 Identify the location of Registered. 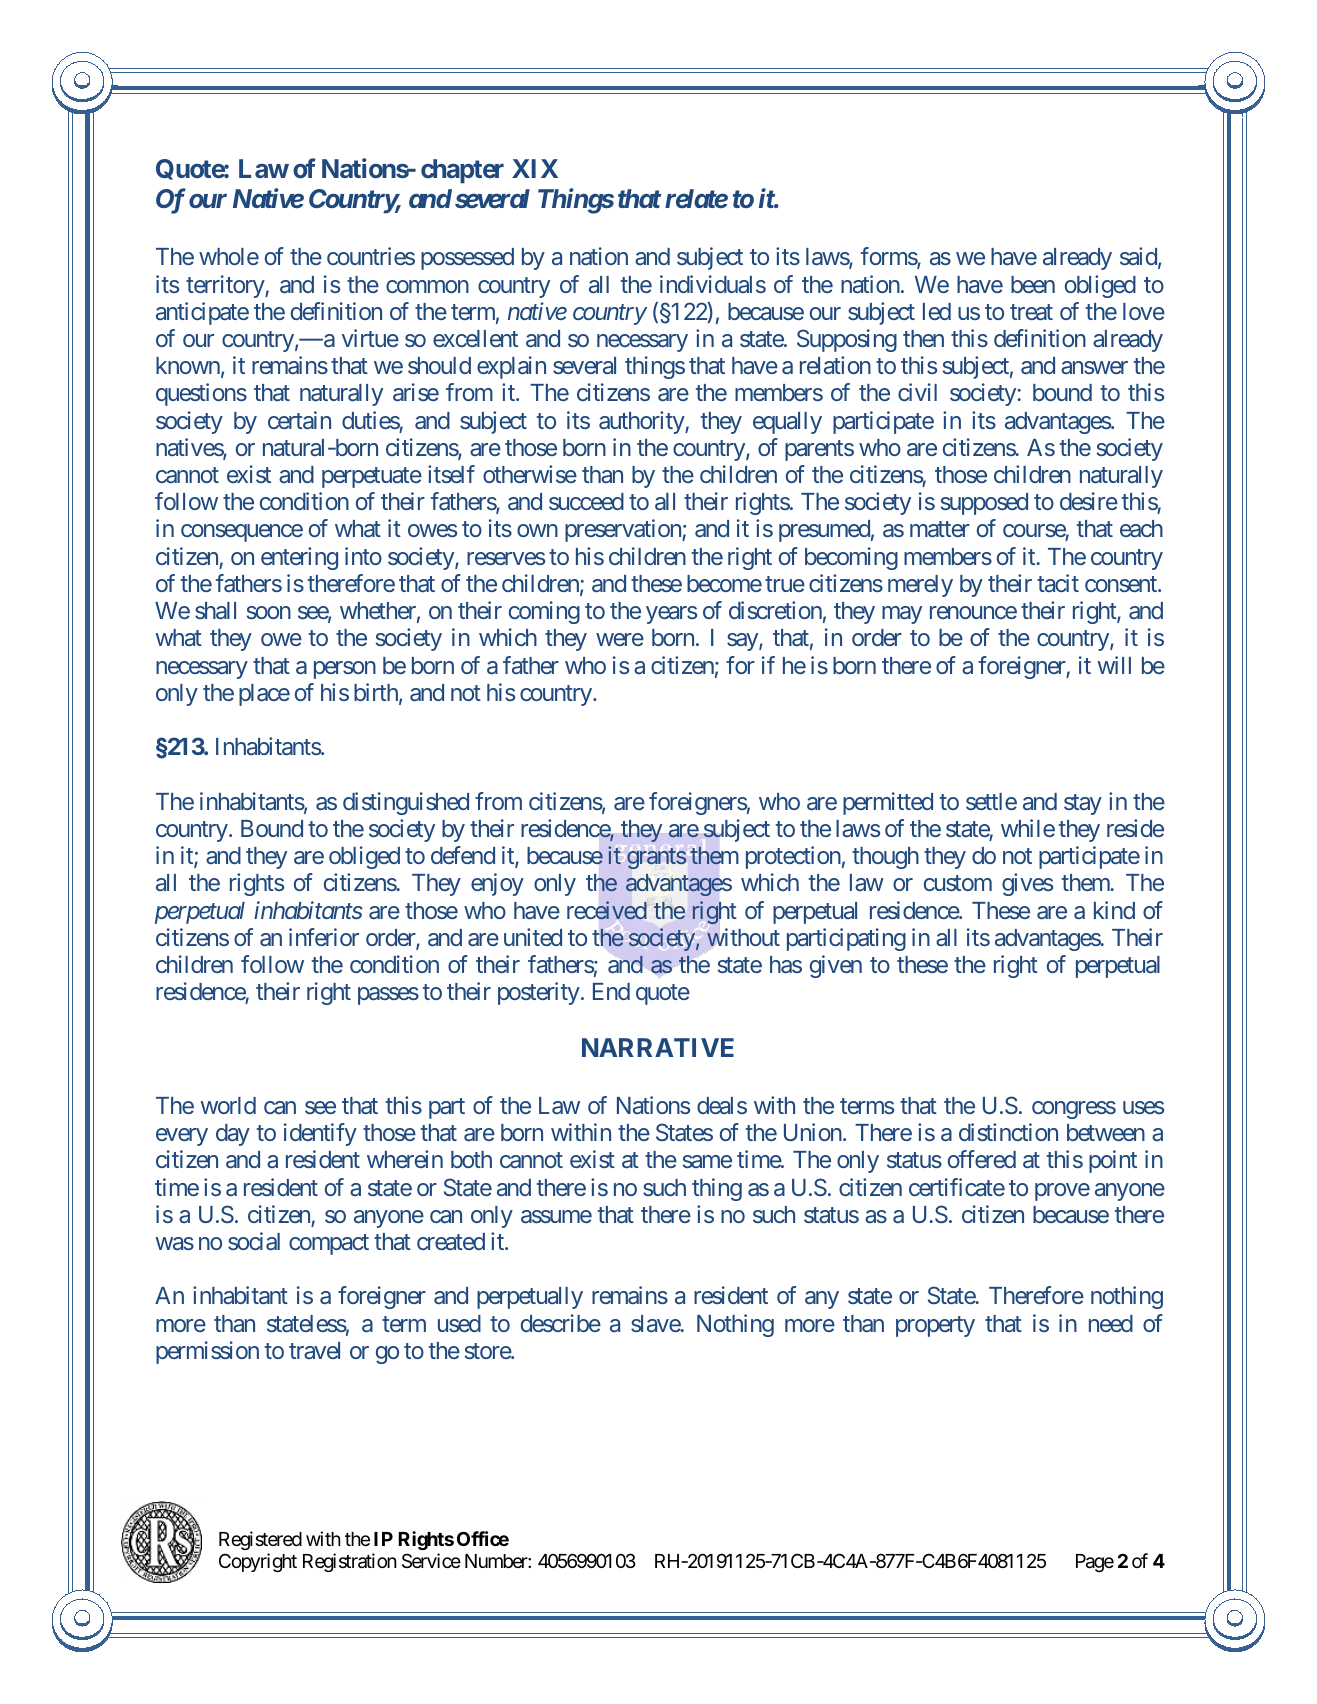
(260, 1540).
